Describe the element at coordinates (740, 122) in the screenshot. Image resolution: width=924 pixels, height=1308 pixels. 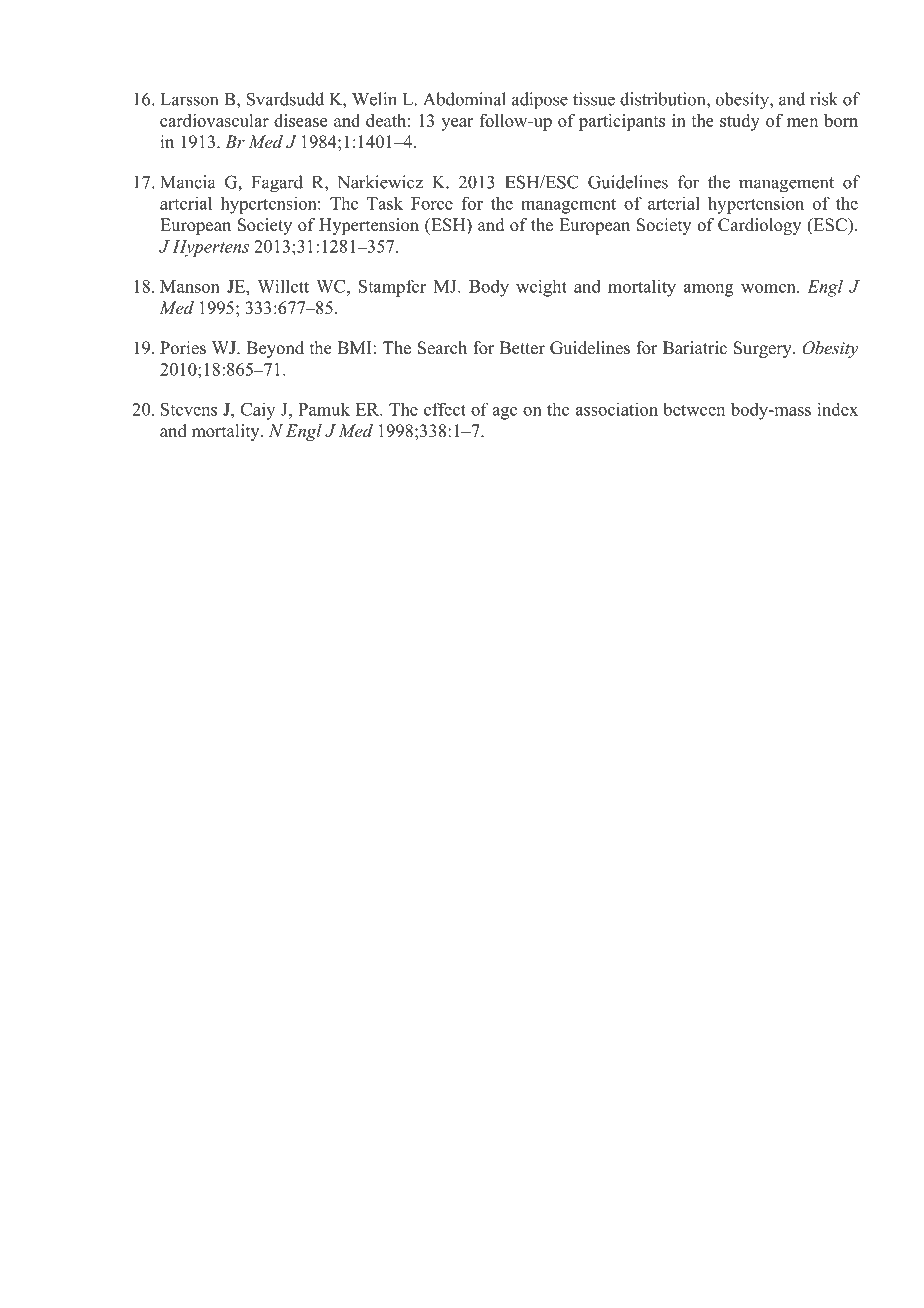
I see `study` at that location.
